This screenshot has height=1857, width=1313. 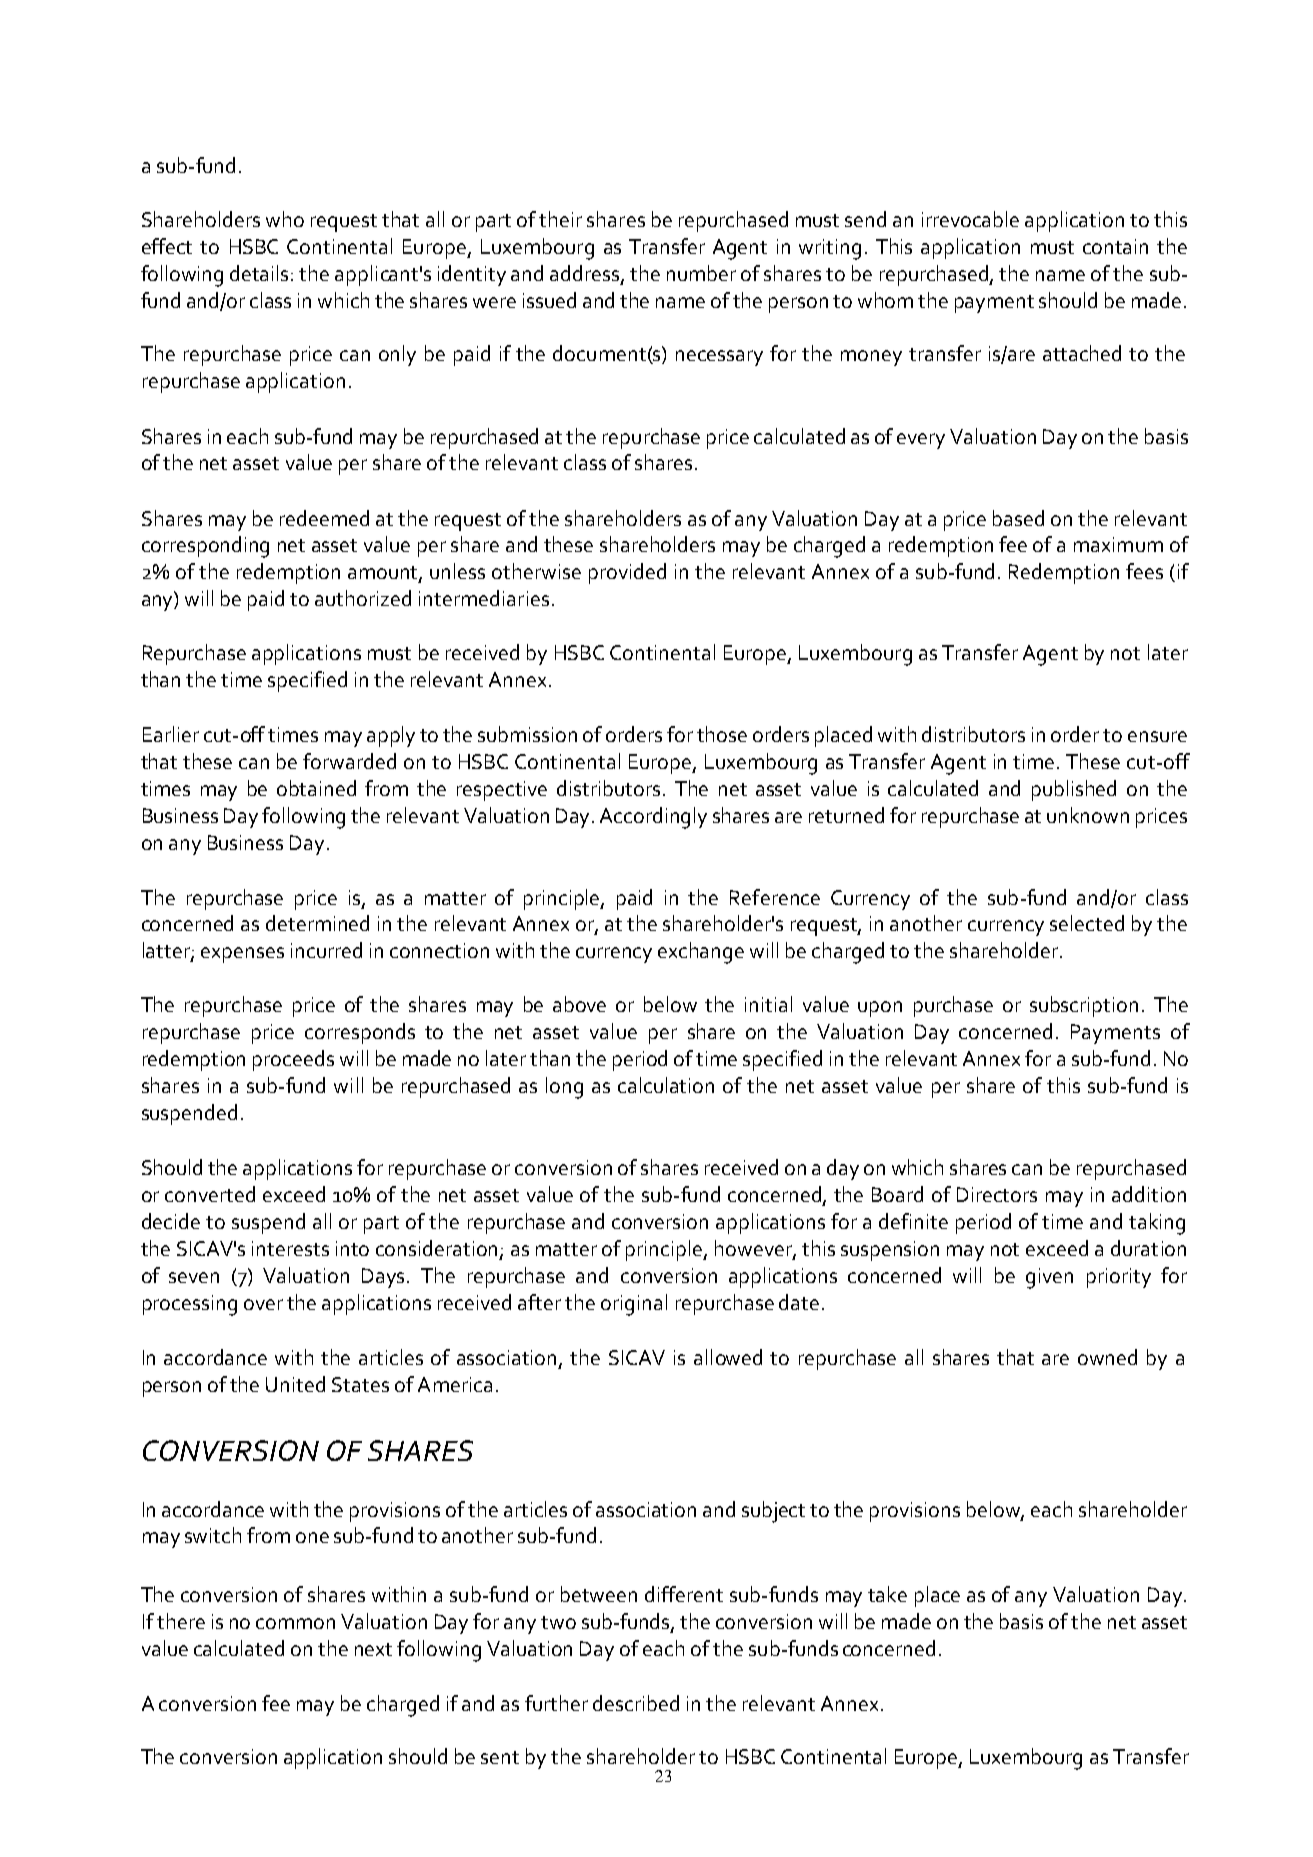 What do you see at coordinates (363, 598) in the screenshot?
I see `authorized` at bounding box center [363, 598].
